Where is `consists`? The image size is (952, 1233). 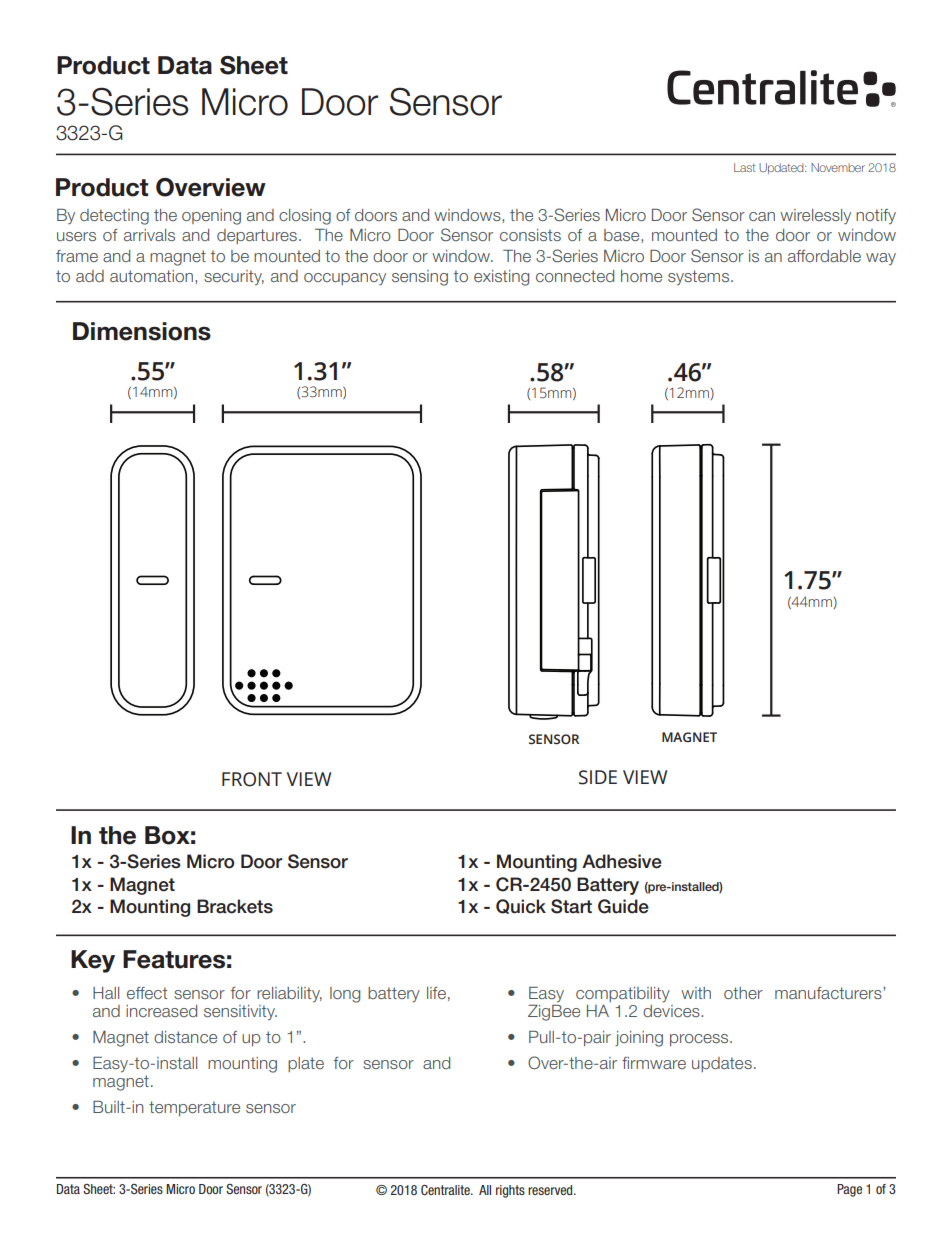
consists is located at coordinates (530, 235).
